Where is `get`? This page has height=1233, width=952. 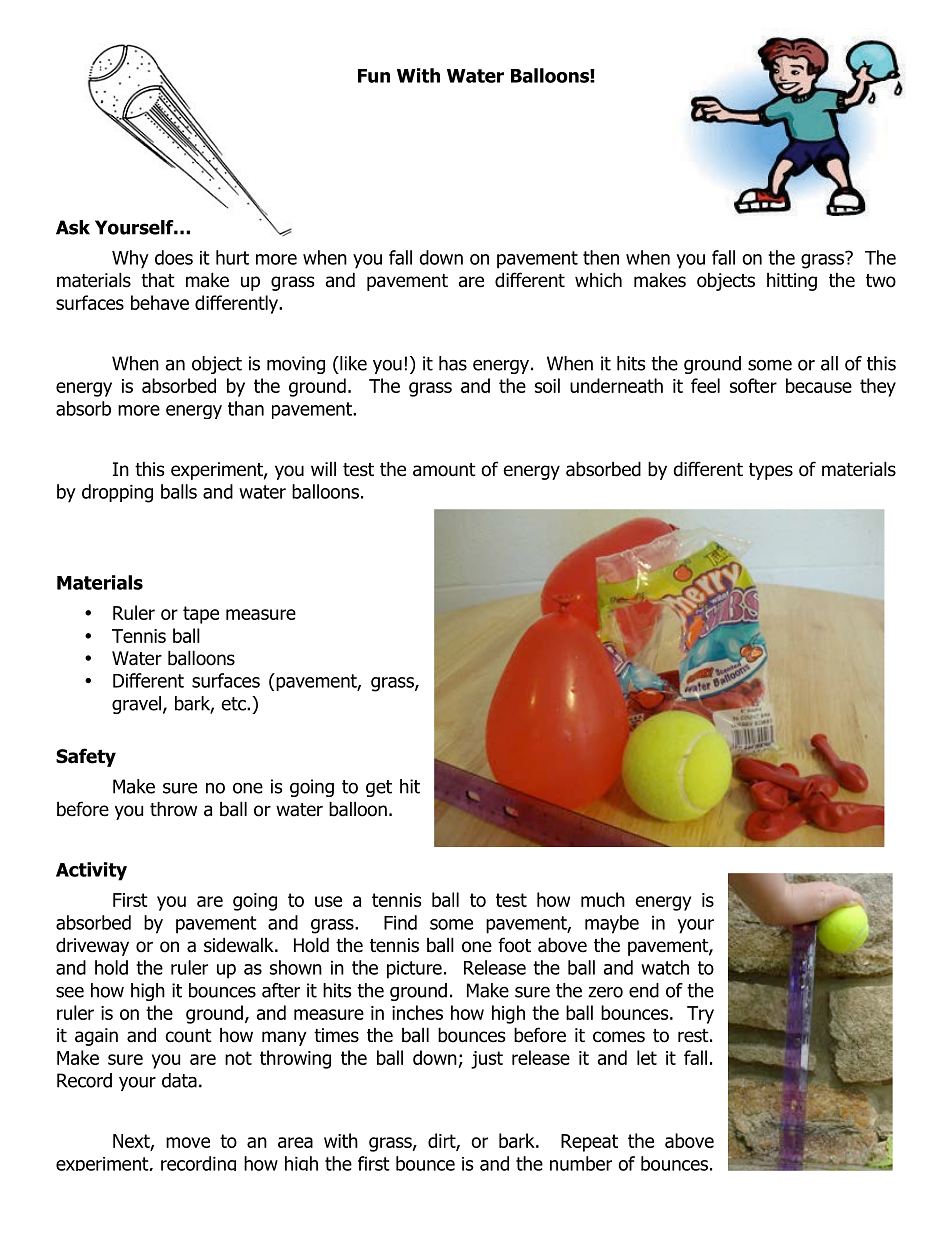 get is located at coordinates (379, 788).
